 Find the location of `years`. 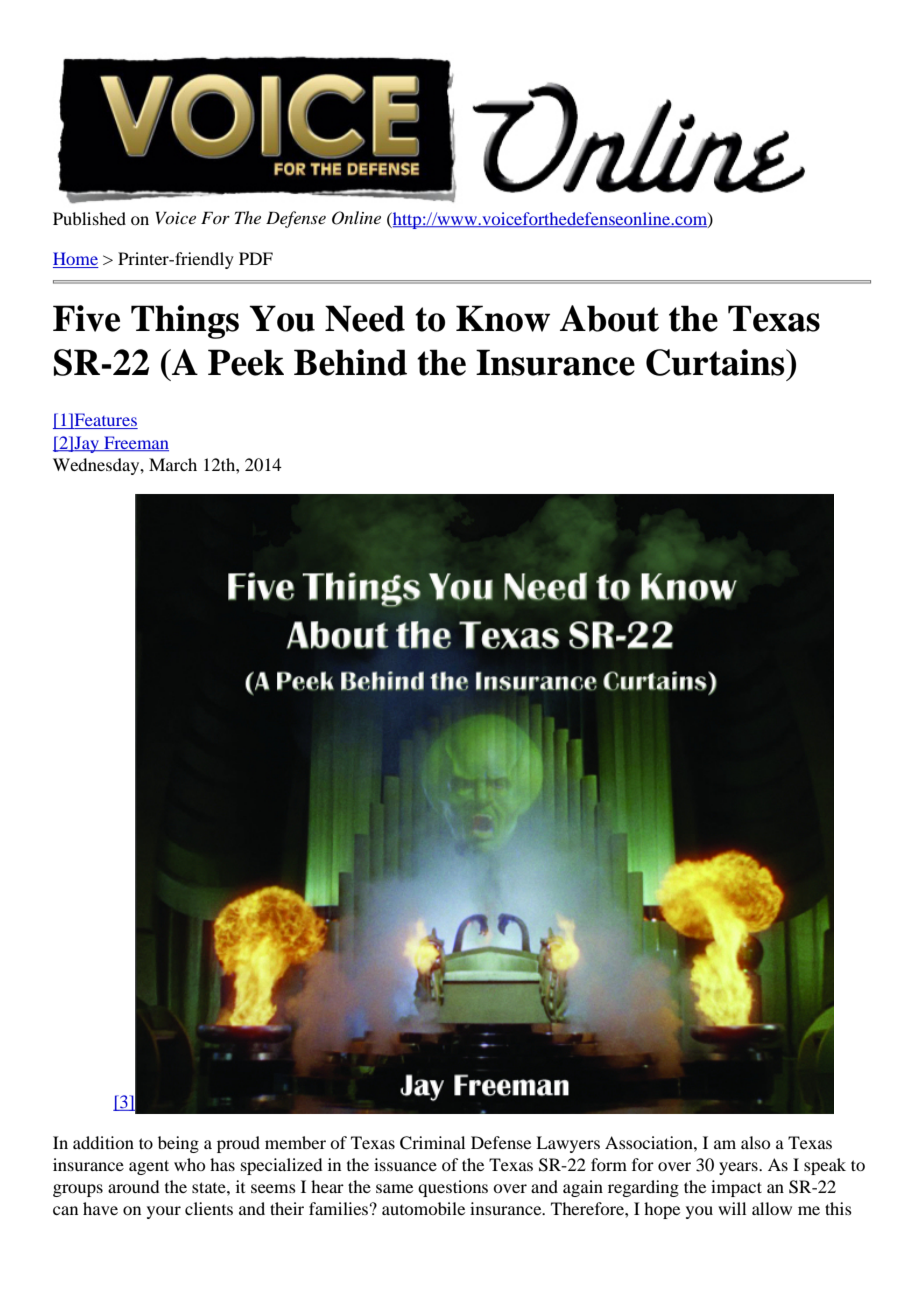

years is located at coordinates (739, 1168).
